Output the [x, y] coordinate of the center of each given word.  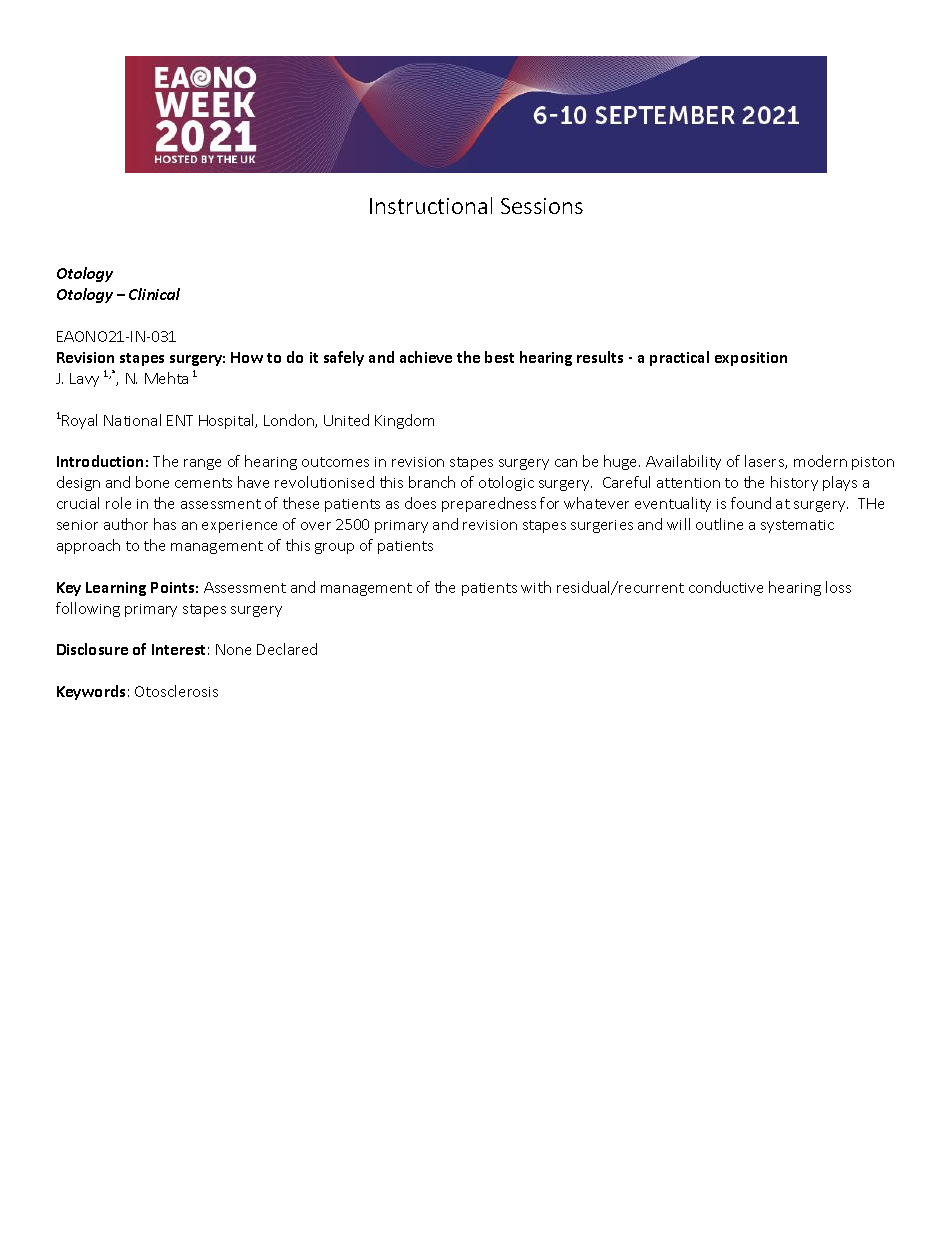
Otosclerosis [176, 691]
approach [88, 546]
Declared [287, 649]
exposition [751, 359]
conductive [726, 587]
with [536, 587]
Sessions [542, 206]
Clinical [154, 294]
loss [838, 587]
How [247, 357]
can [566, 463]
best [499, 357]
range [202, 464]
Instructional [431, 205]
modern [820, 461]
